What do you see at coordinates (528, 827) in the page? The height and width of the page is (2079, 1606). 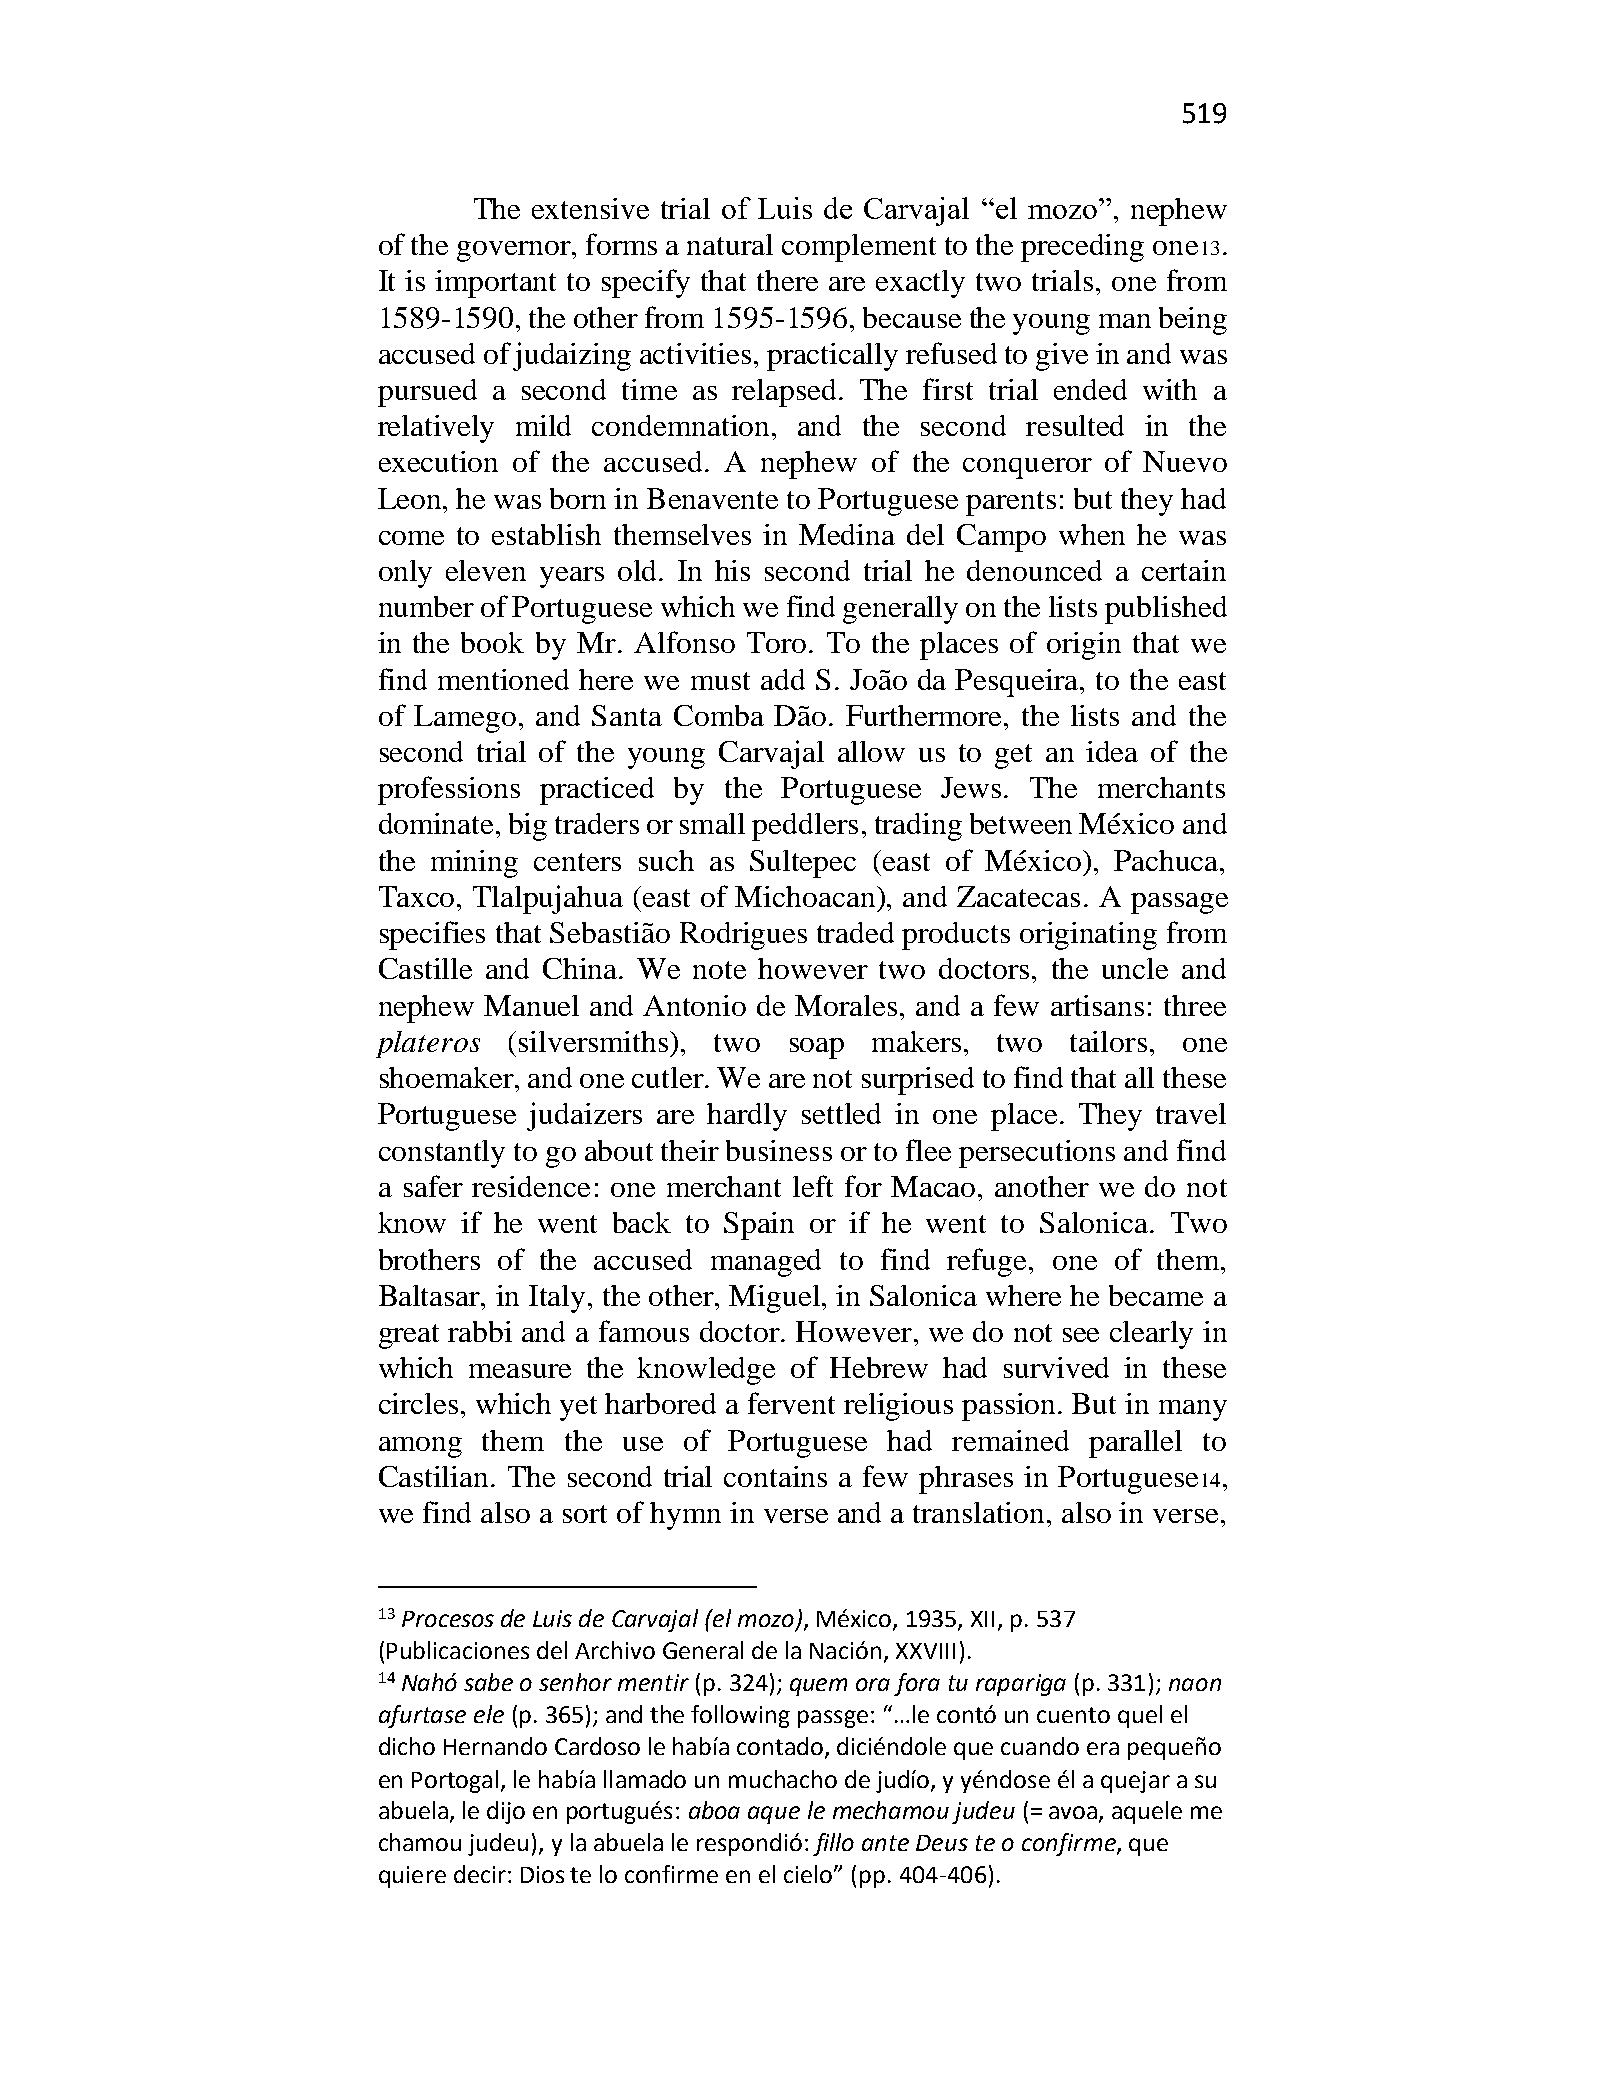 I see `big` at bounding box center [528, 827].
